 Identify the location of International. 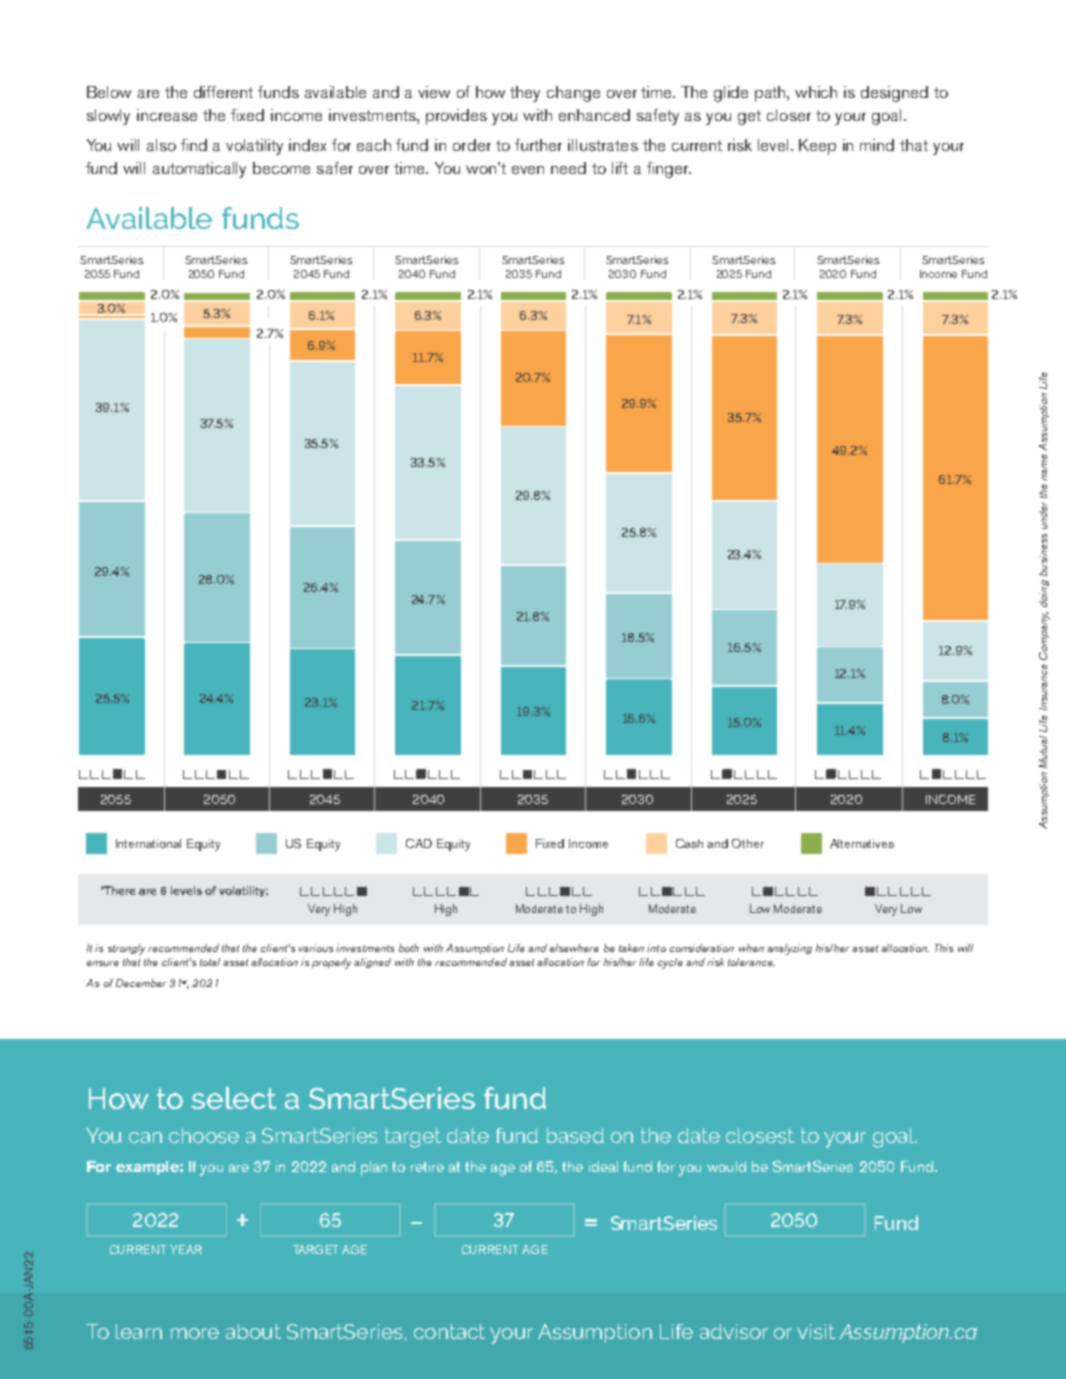
(148, 843).
